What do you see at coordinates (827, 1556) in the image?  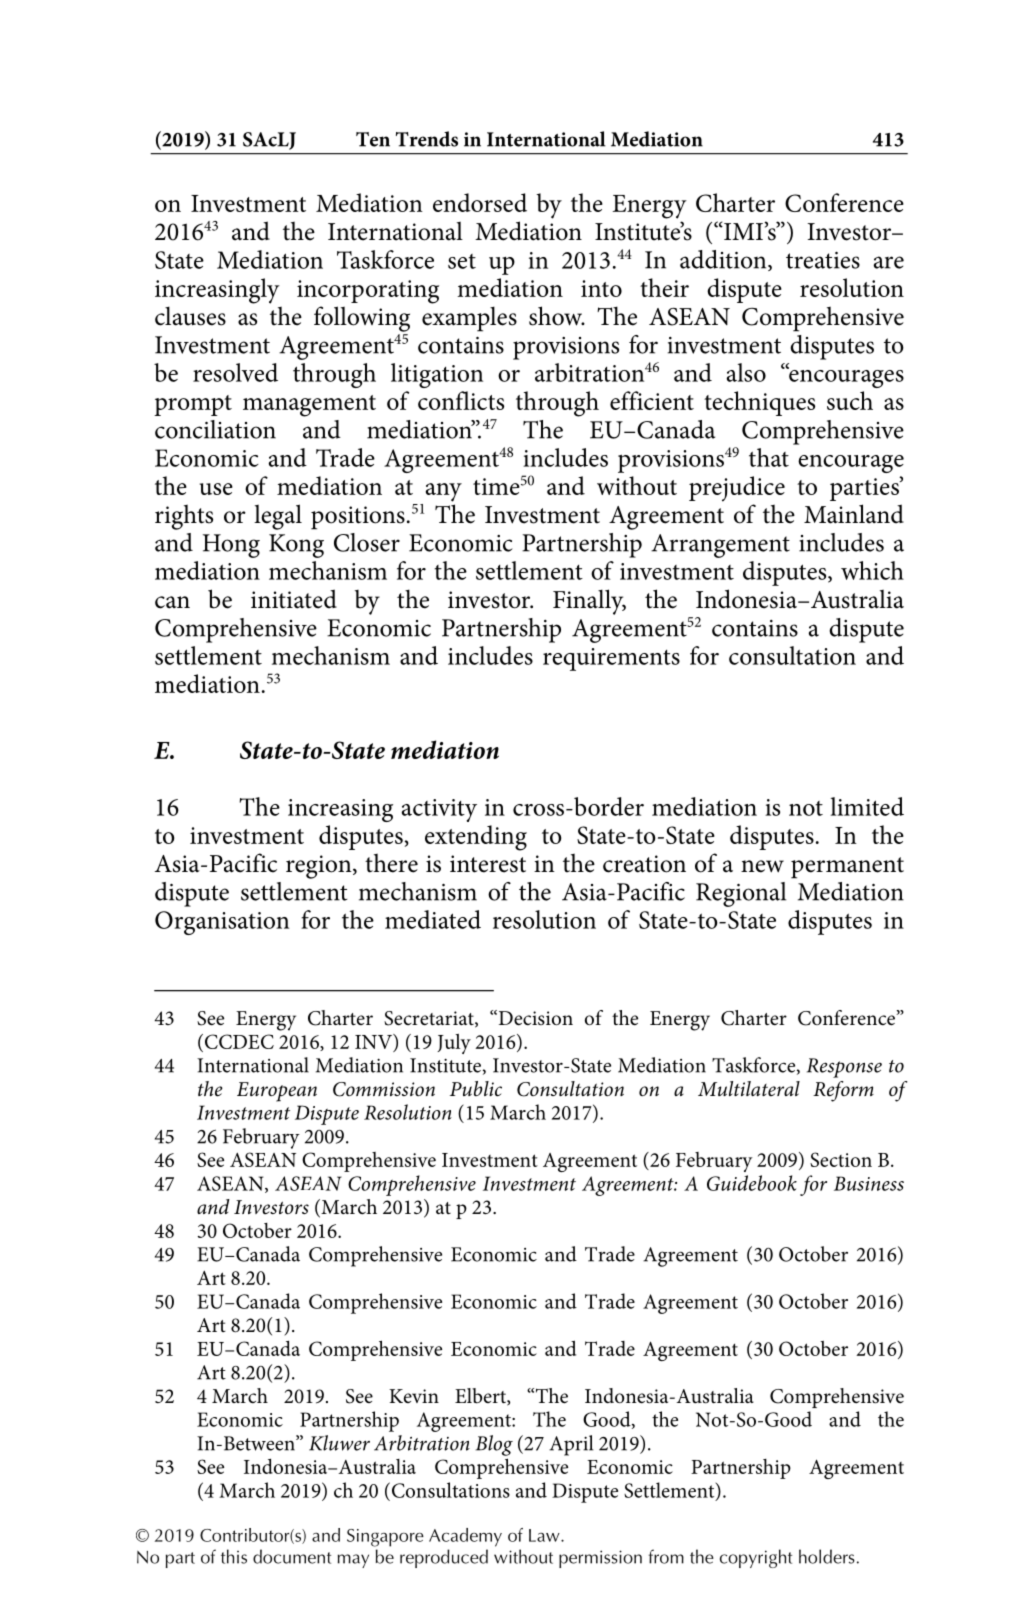 I see `holders` at bounding box center [827, 1556].
